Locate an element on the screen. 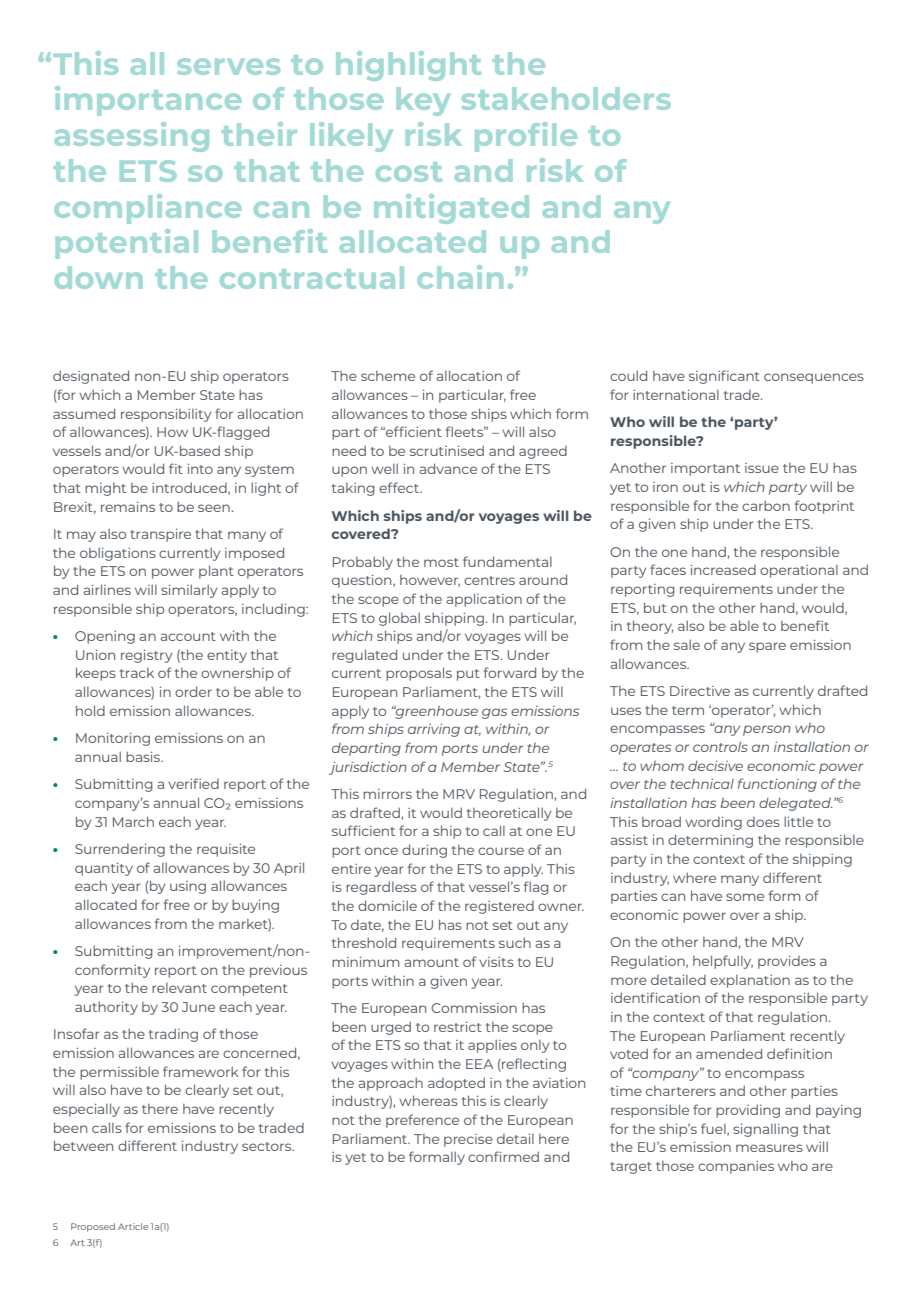  confirmed is located at coordinates (503, 1156).
